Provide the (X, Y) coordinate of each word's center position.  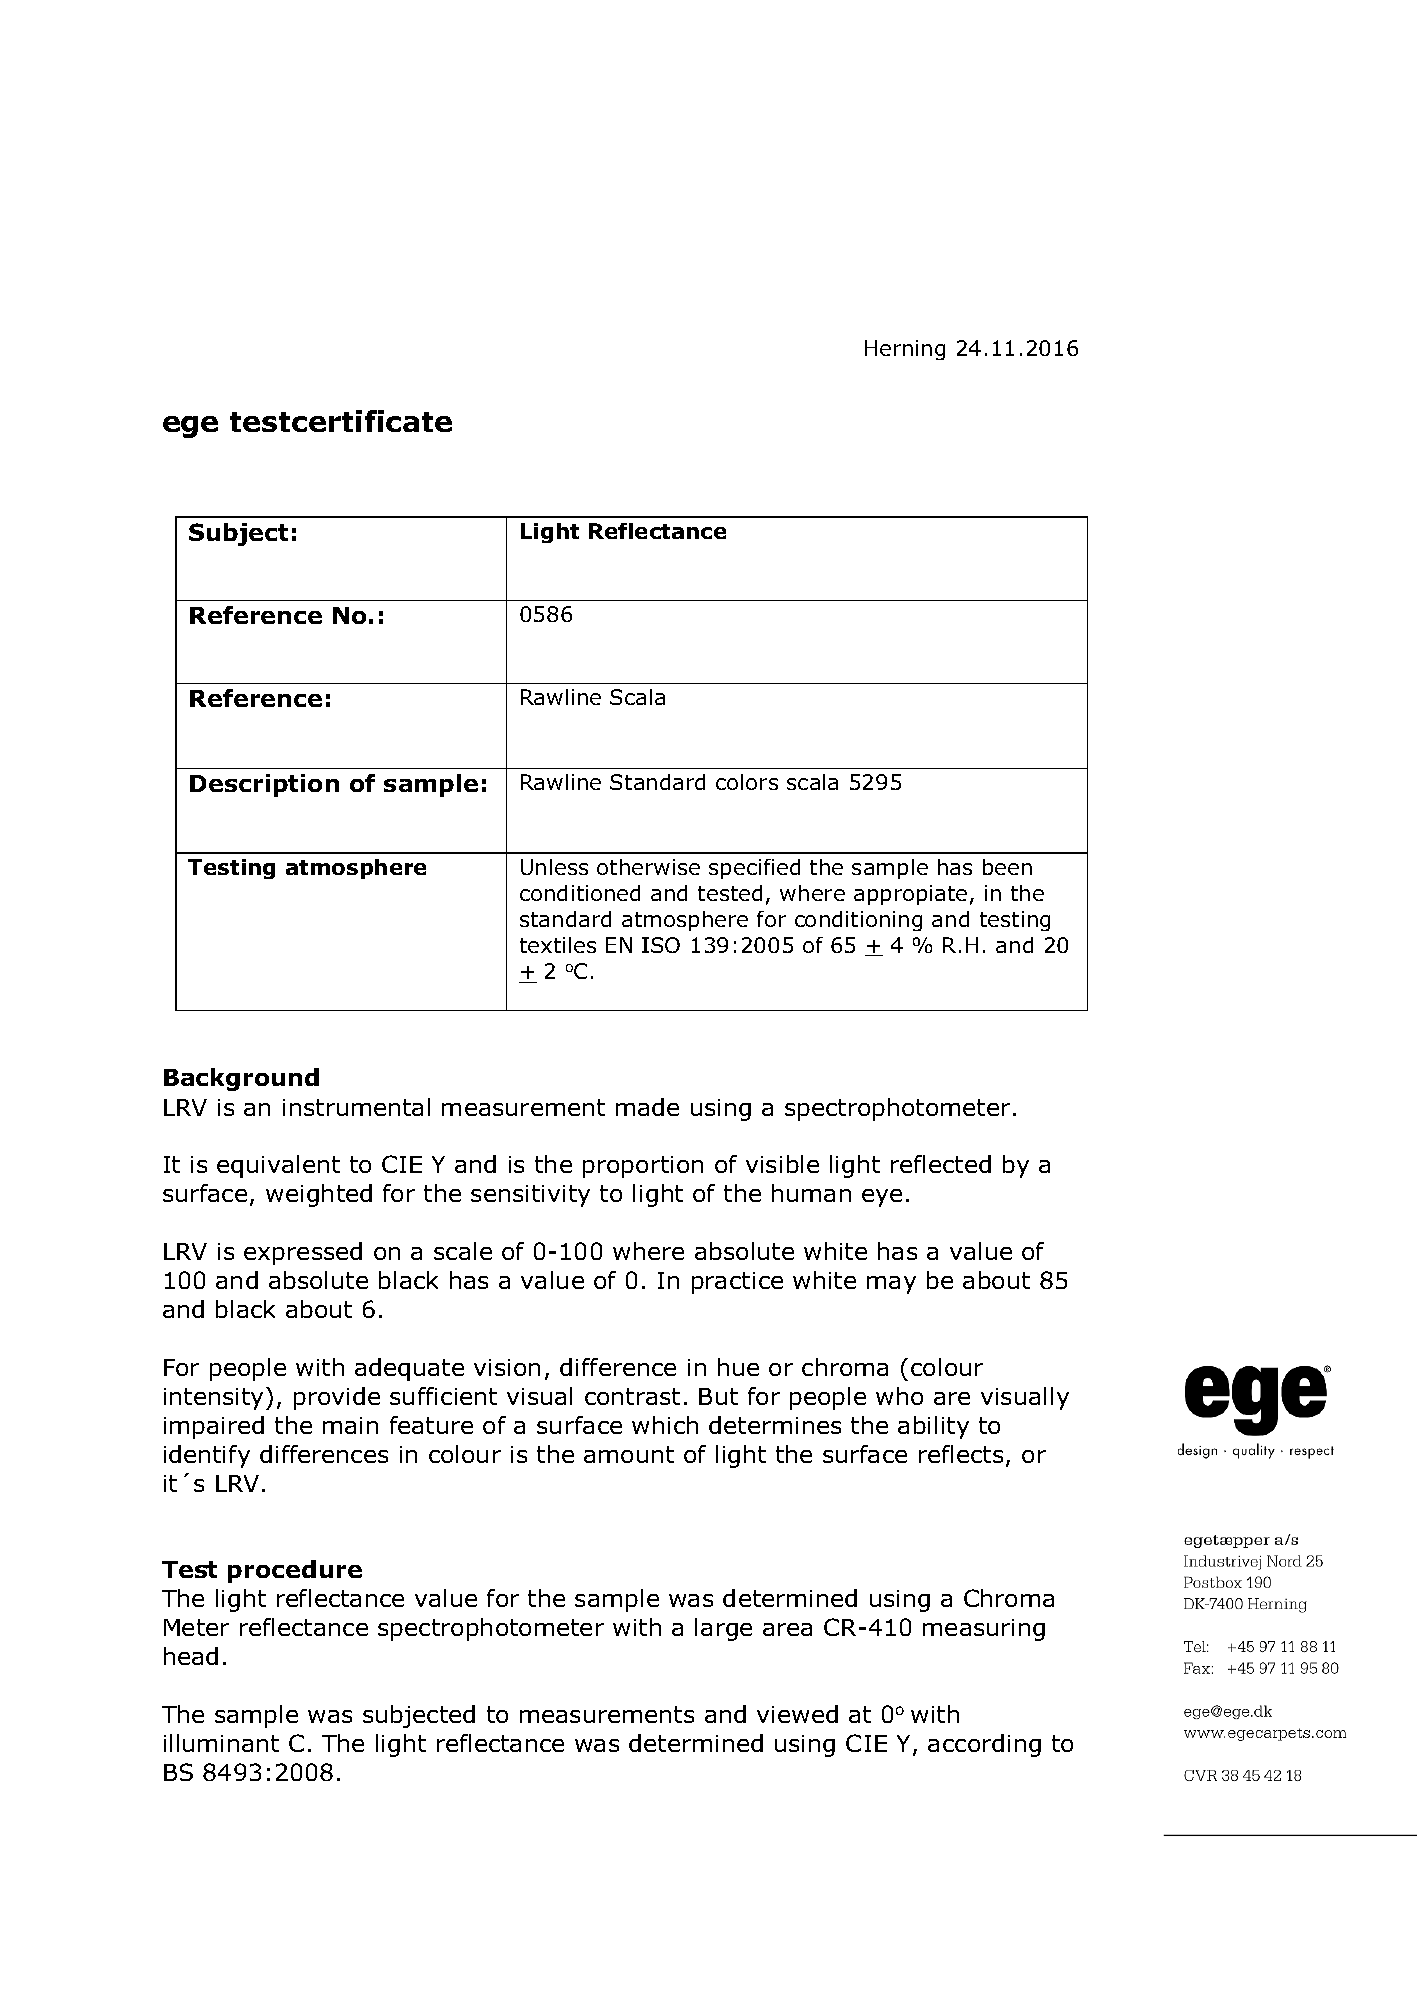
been (1007, 867)
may (891, 1285)
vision (507, 1367)
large (723, 1629)
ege (190, 427)
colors (747, 782)
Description (264, 785)
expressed (303, 1253)
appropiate (910, 895)
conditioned (580, 893)
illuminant (221, 1743)
